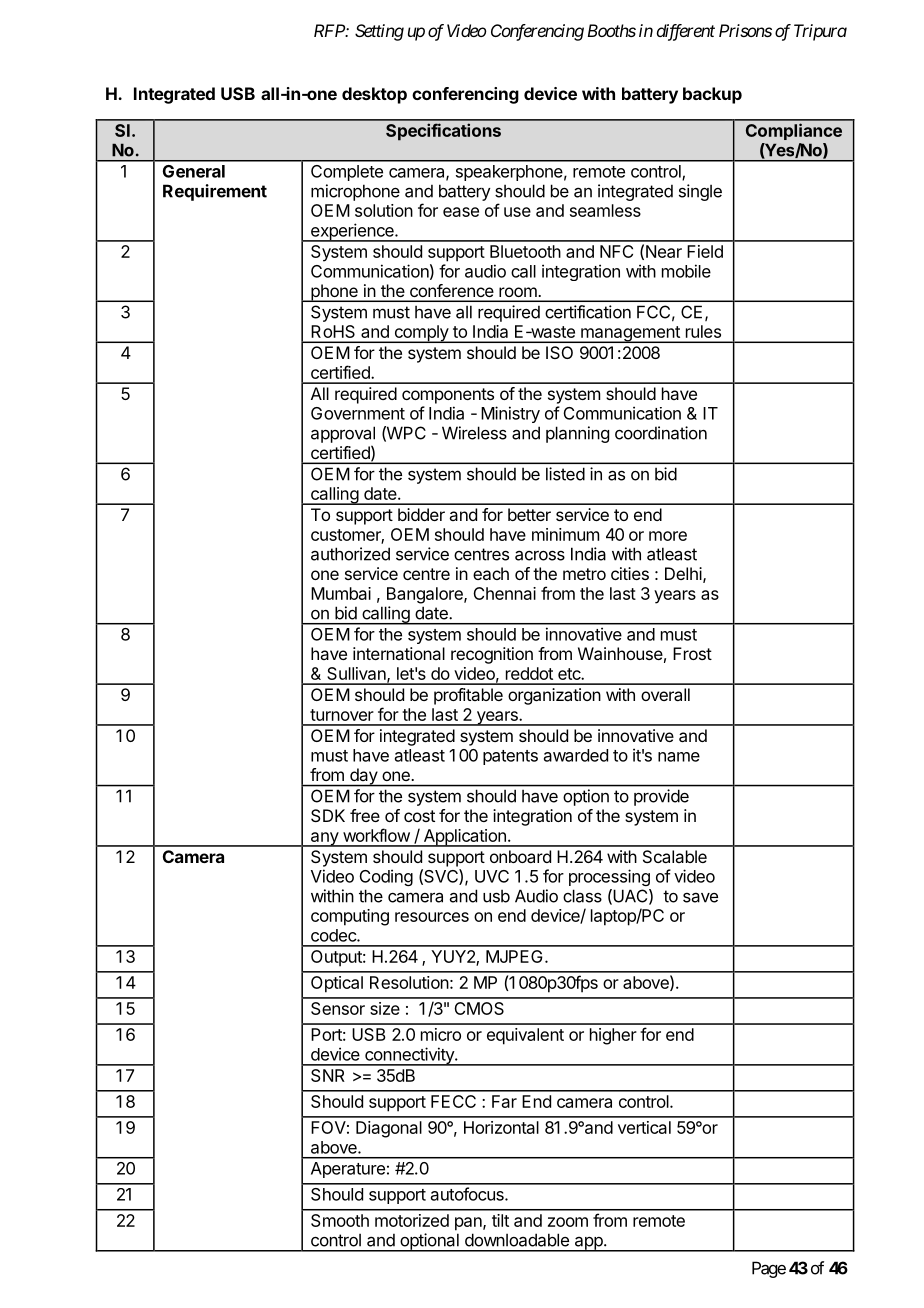 This document has height=1308, width=924. Describe the element at coordinates (343, 434) in the document. I see `approval` at that location.
